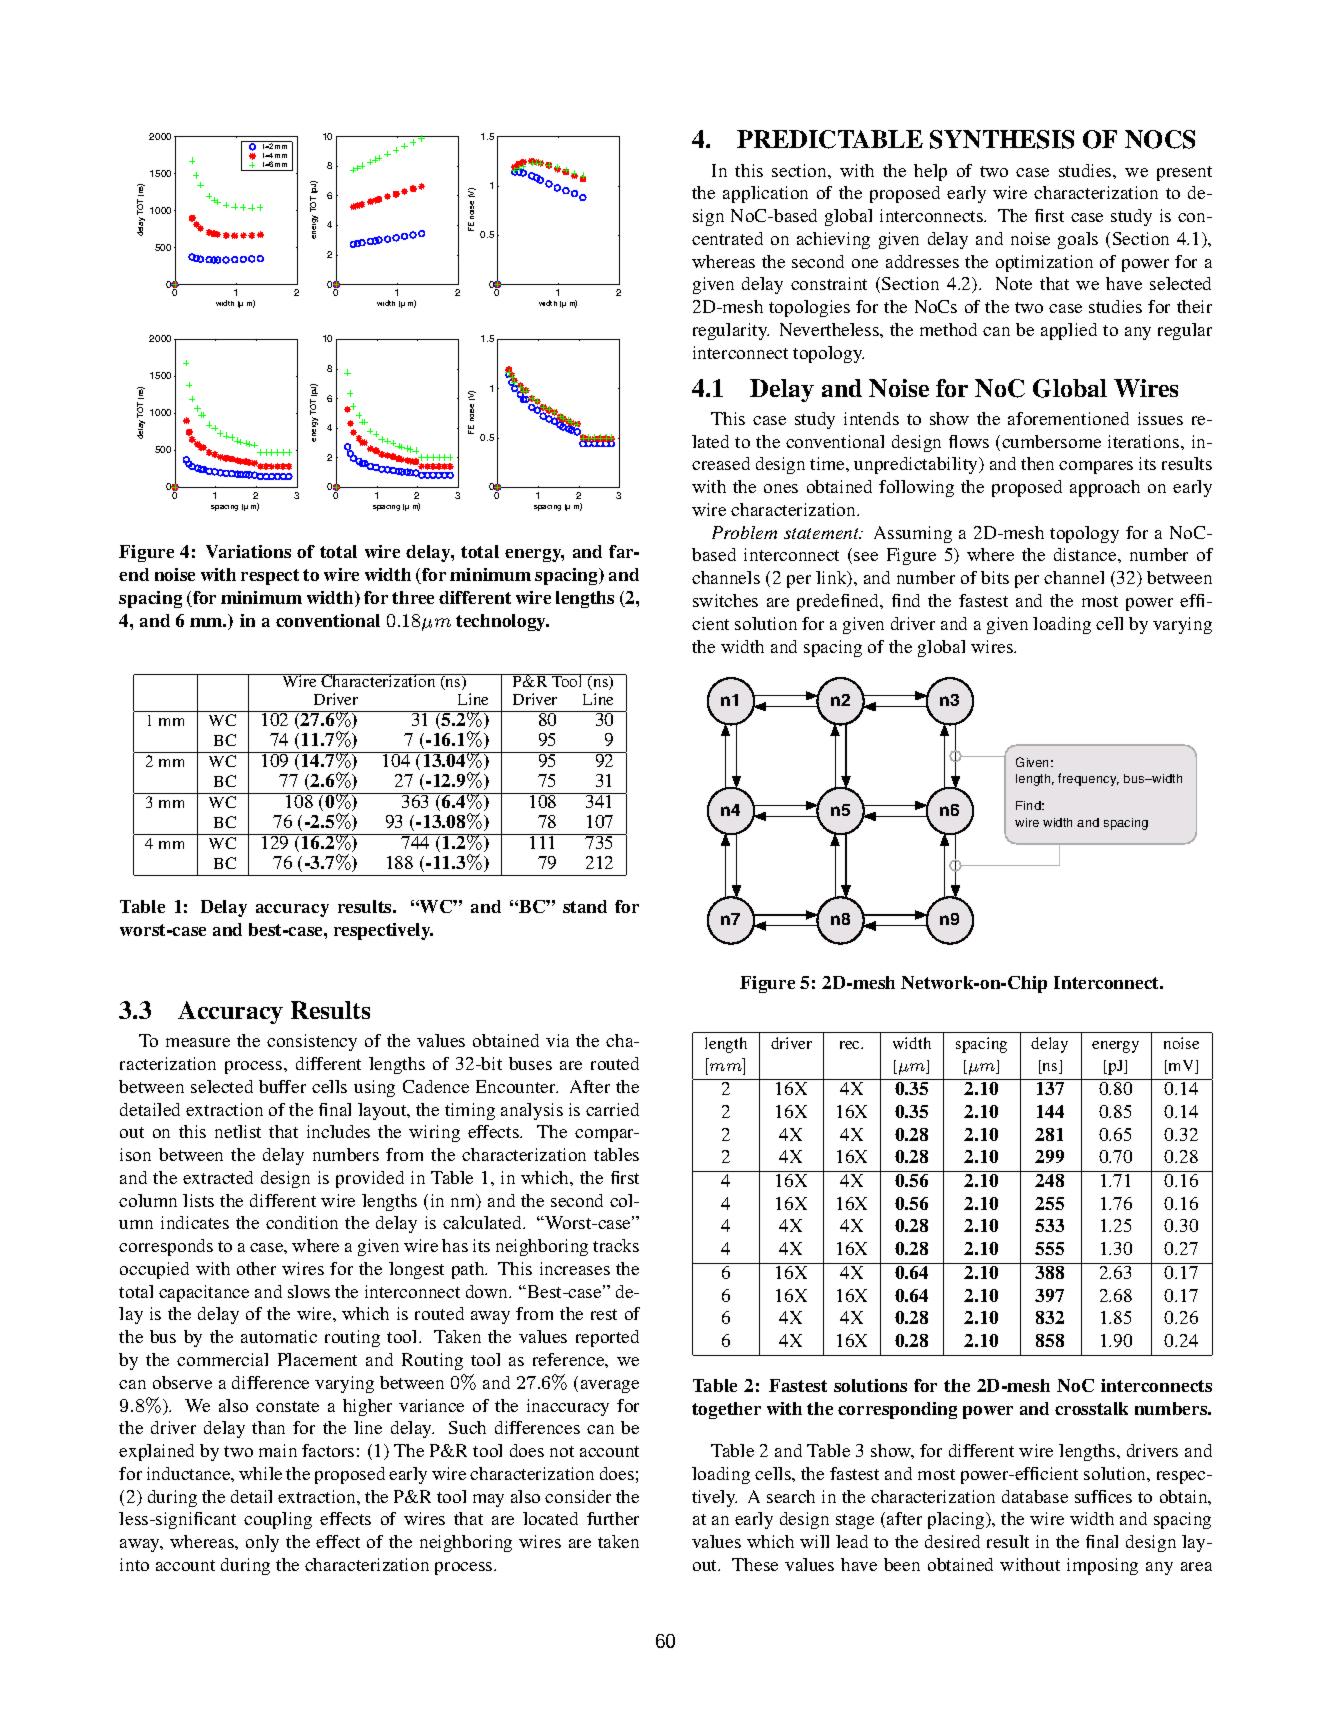 The width and height of the document is (1332, 1724). I want to click on goals, so click(1078, 240).
